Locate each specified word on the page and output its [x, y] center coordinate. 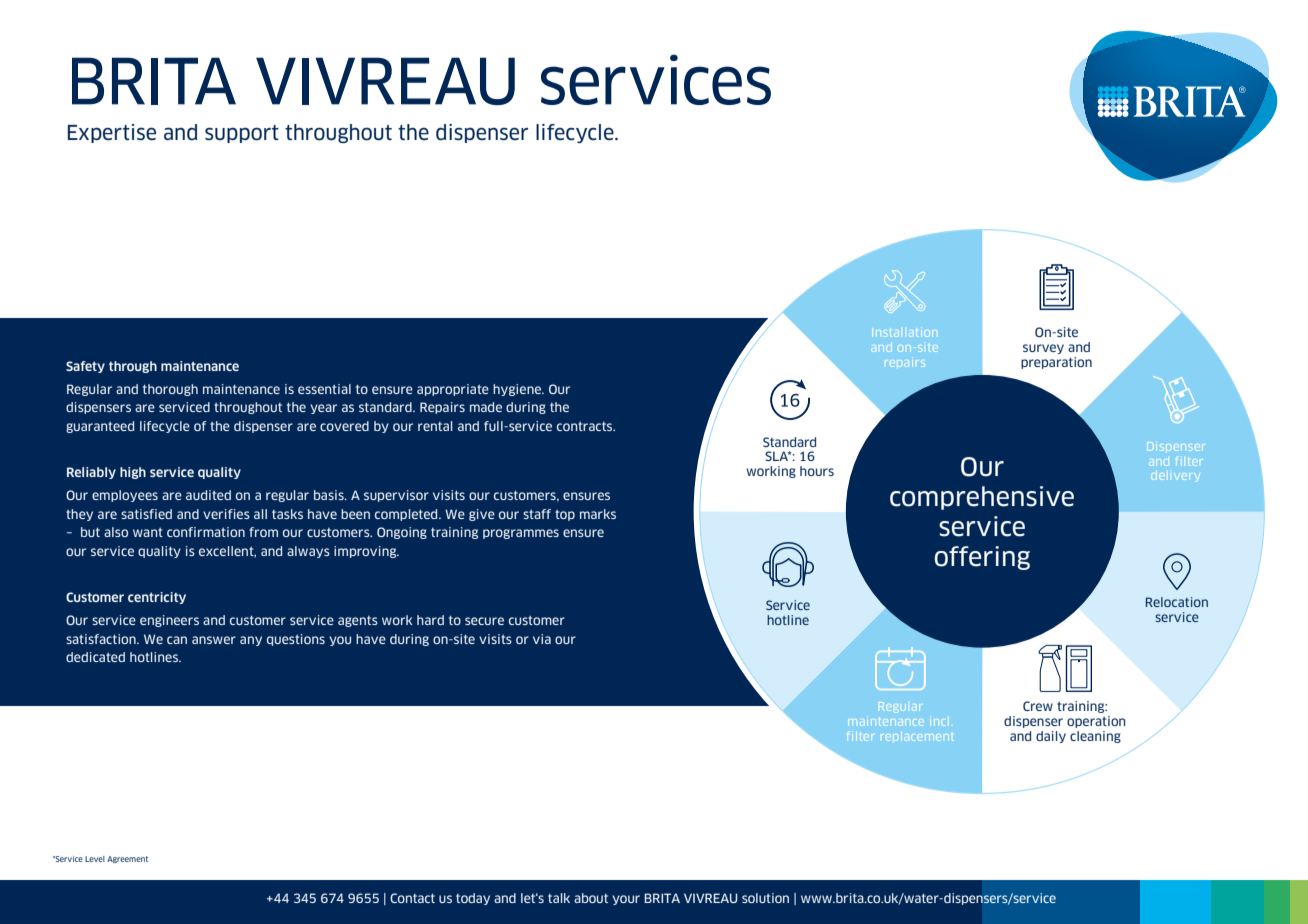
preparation [1056, 363]
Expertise [112, 133]
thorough [170, 390]
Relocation [1177, 602]
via [542, 639]
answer [214, 640]
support [242, 134]
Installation [904, 332]
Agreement [127, 859]
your [626, 900]
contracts [586, 426]
